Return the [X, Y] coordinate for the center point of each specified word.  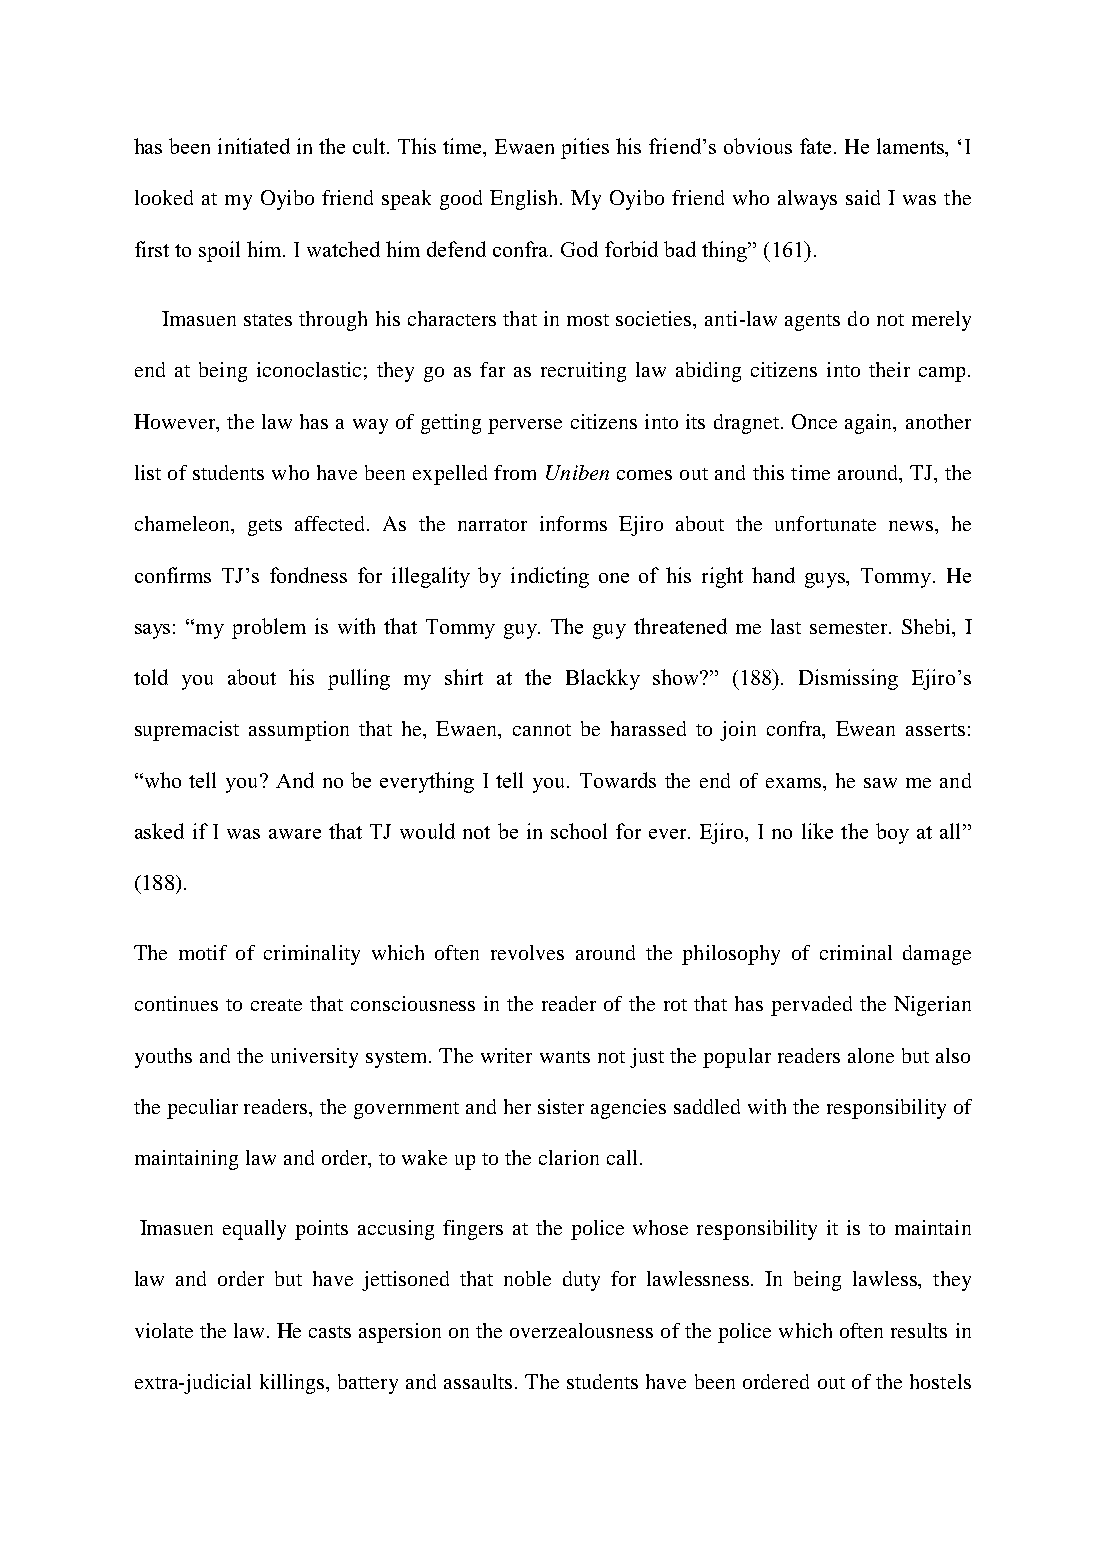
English [525, 200]
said [863, 197]
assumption [299, 731]
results [919, 1330]
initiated [254, 146]
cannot [542, 730]
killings [293, 1384]
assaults [478, 1381]
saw [880, 783]
